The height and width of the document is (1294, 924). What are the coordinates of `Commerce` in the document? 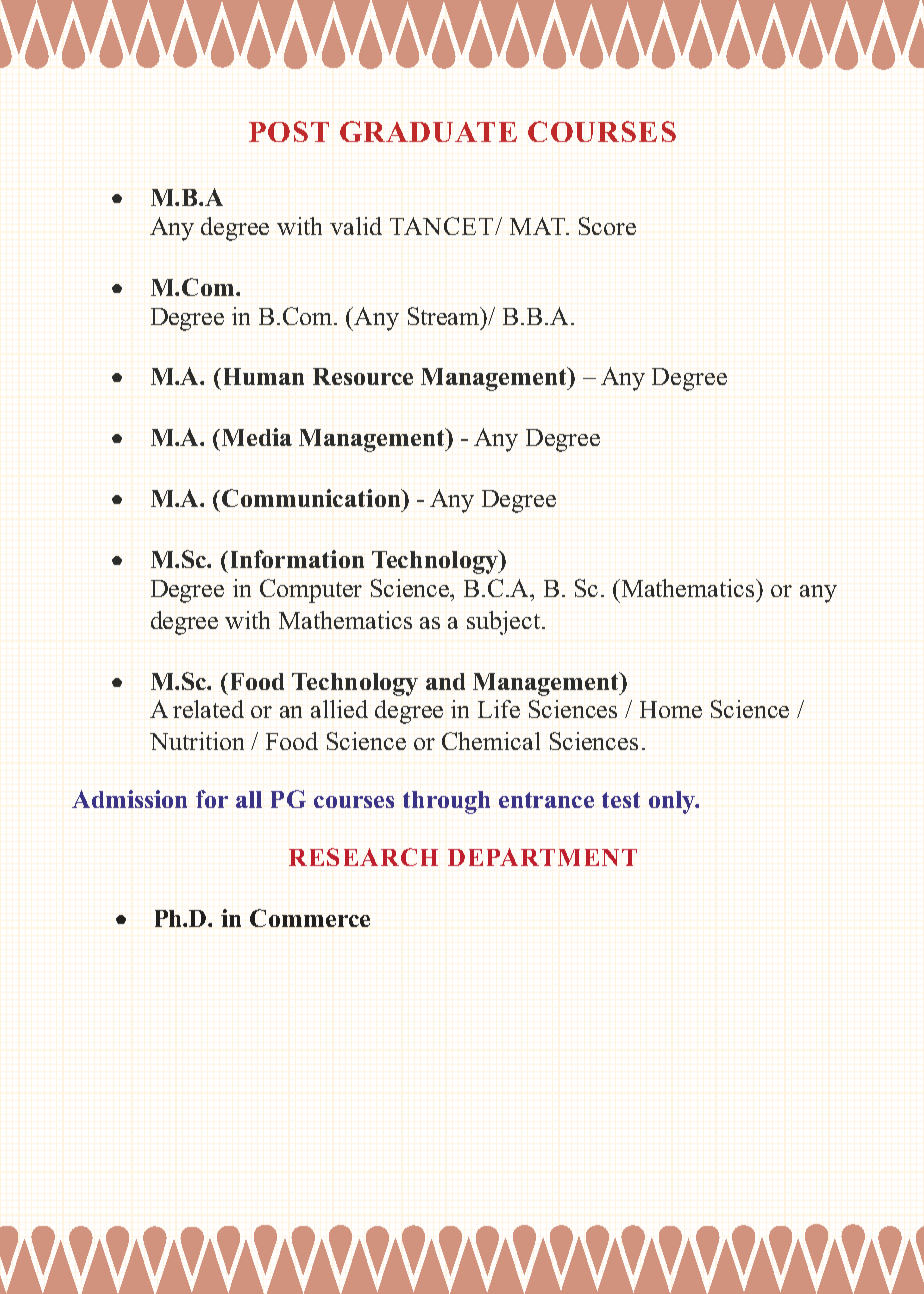 It's located at (310, 918).
